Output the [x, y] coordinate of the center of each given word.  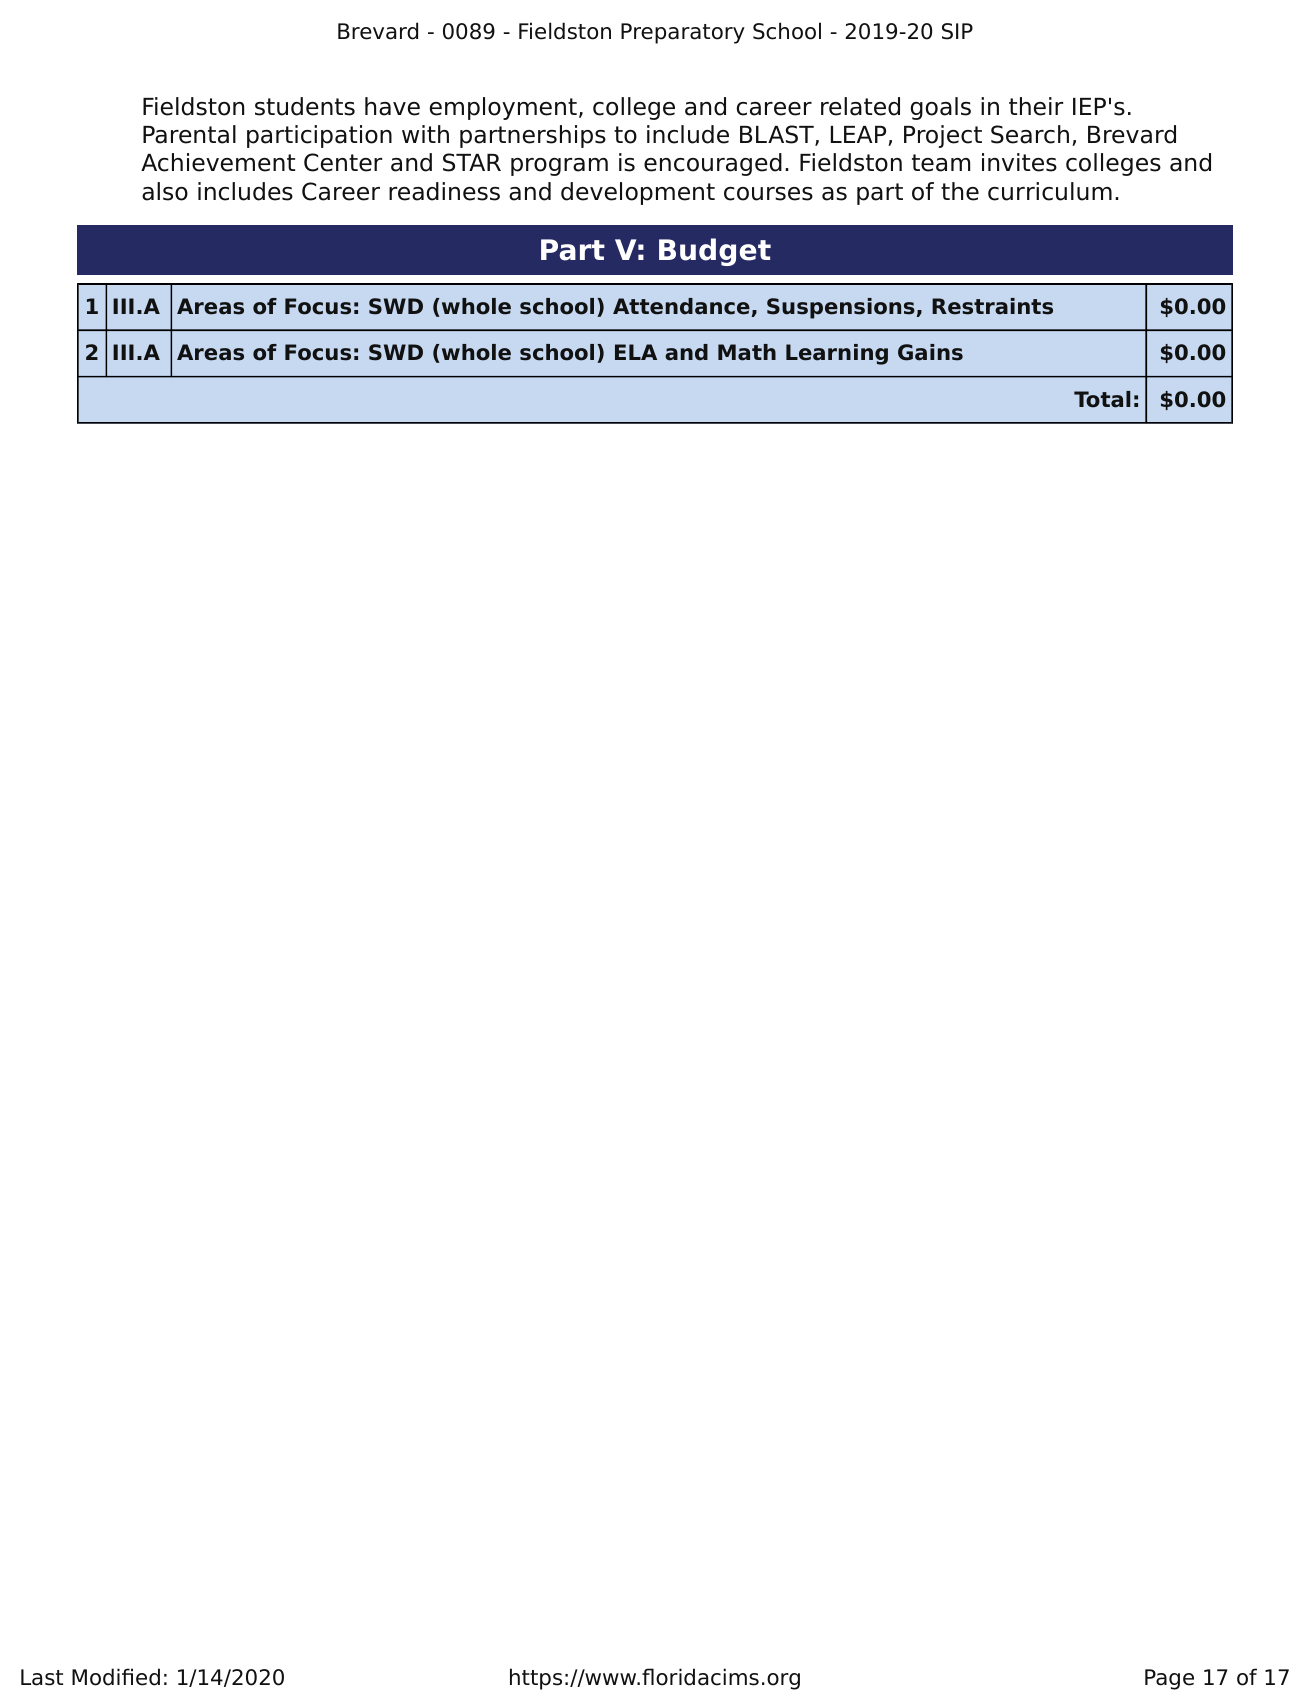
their [1036, 106]
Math [747, 352]
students [305, 106]
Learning [837, 354]
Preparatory [683, 33]
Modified [116, 1677]
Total [1102, 399]
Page [1169, 1679]
